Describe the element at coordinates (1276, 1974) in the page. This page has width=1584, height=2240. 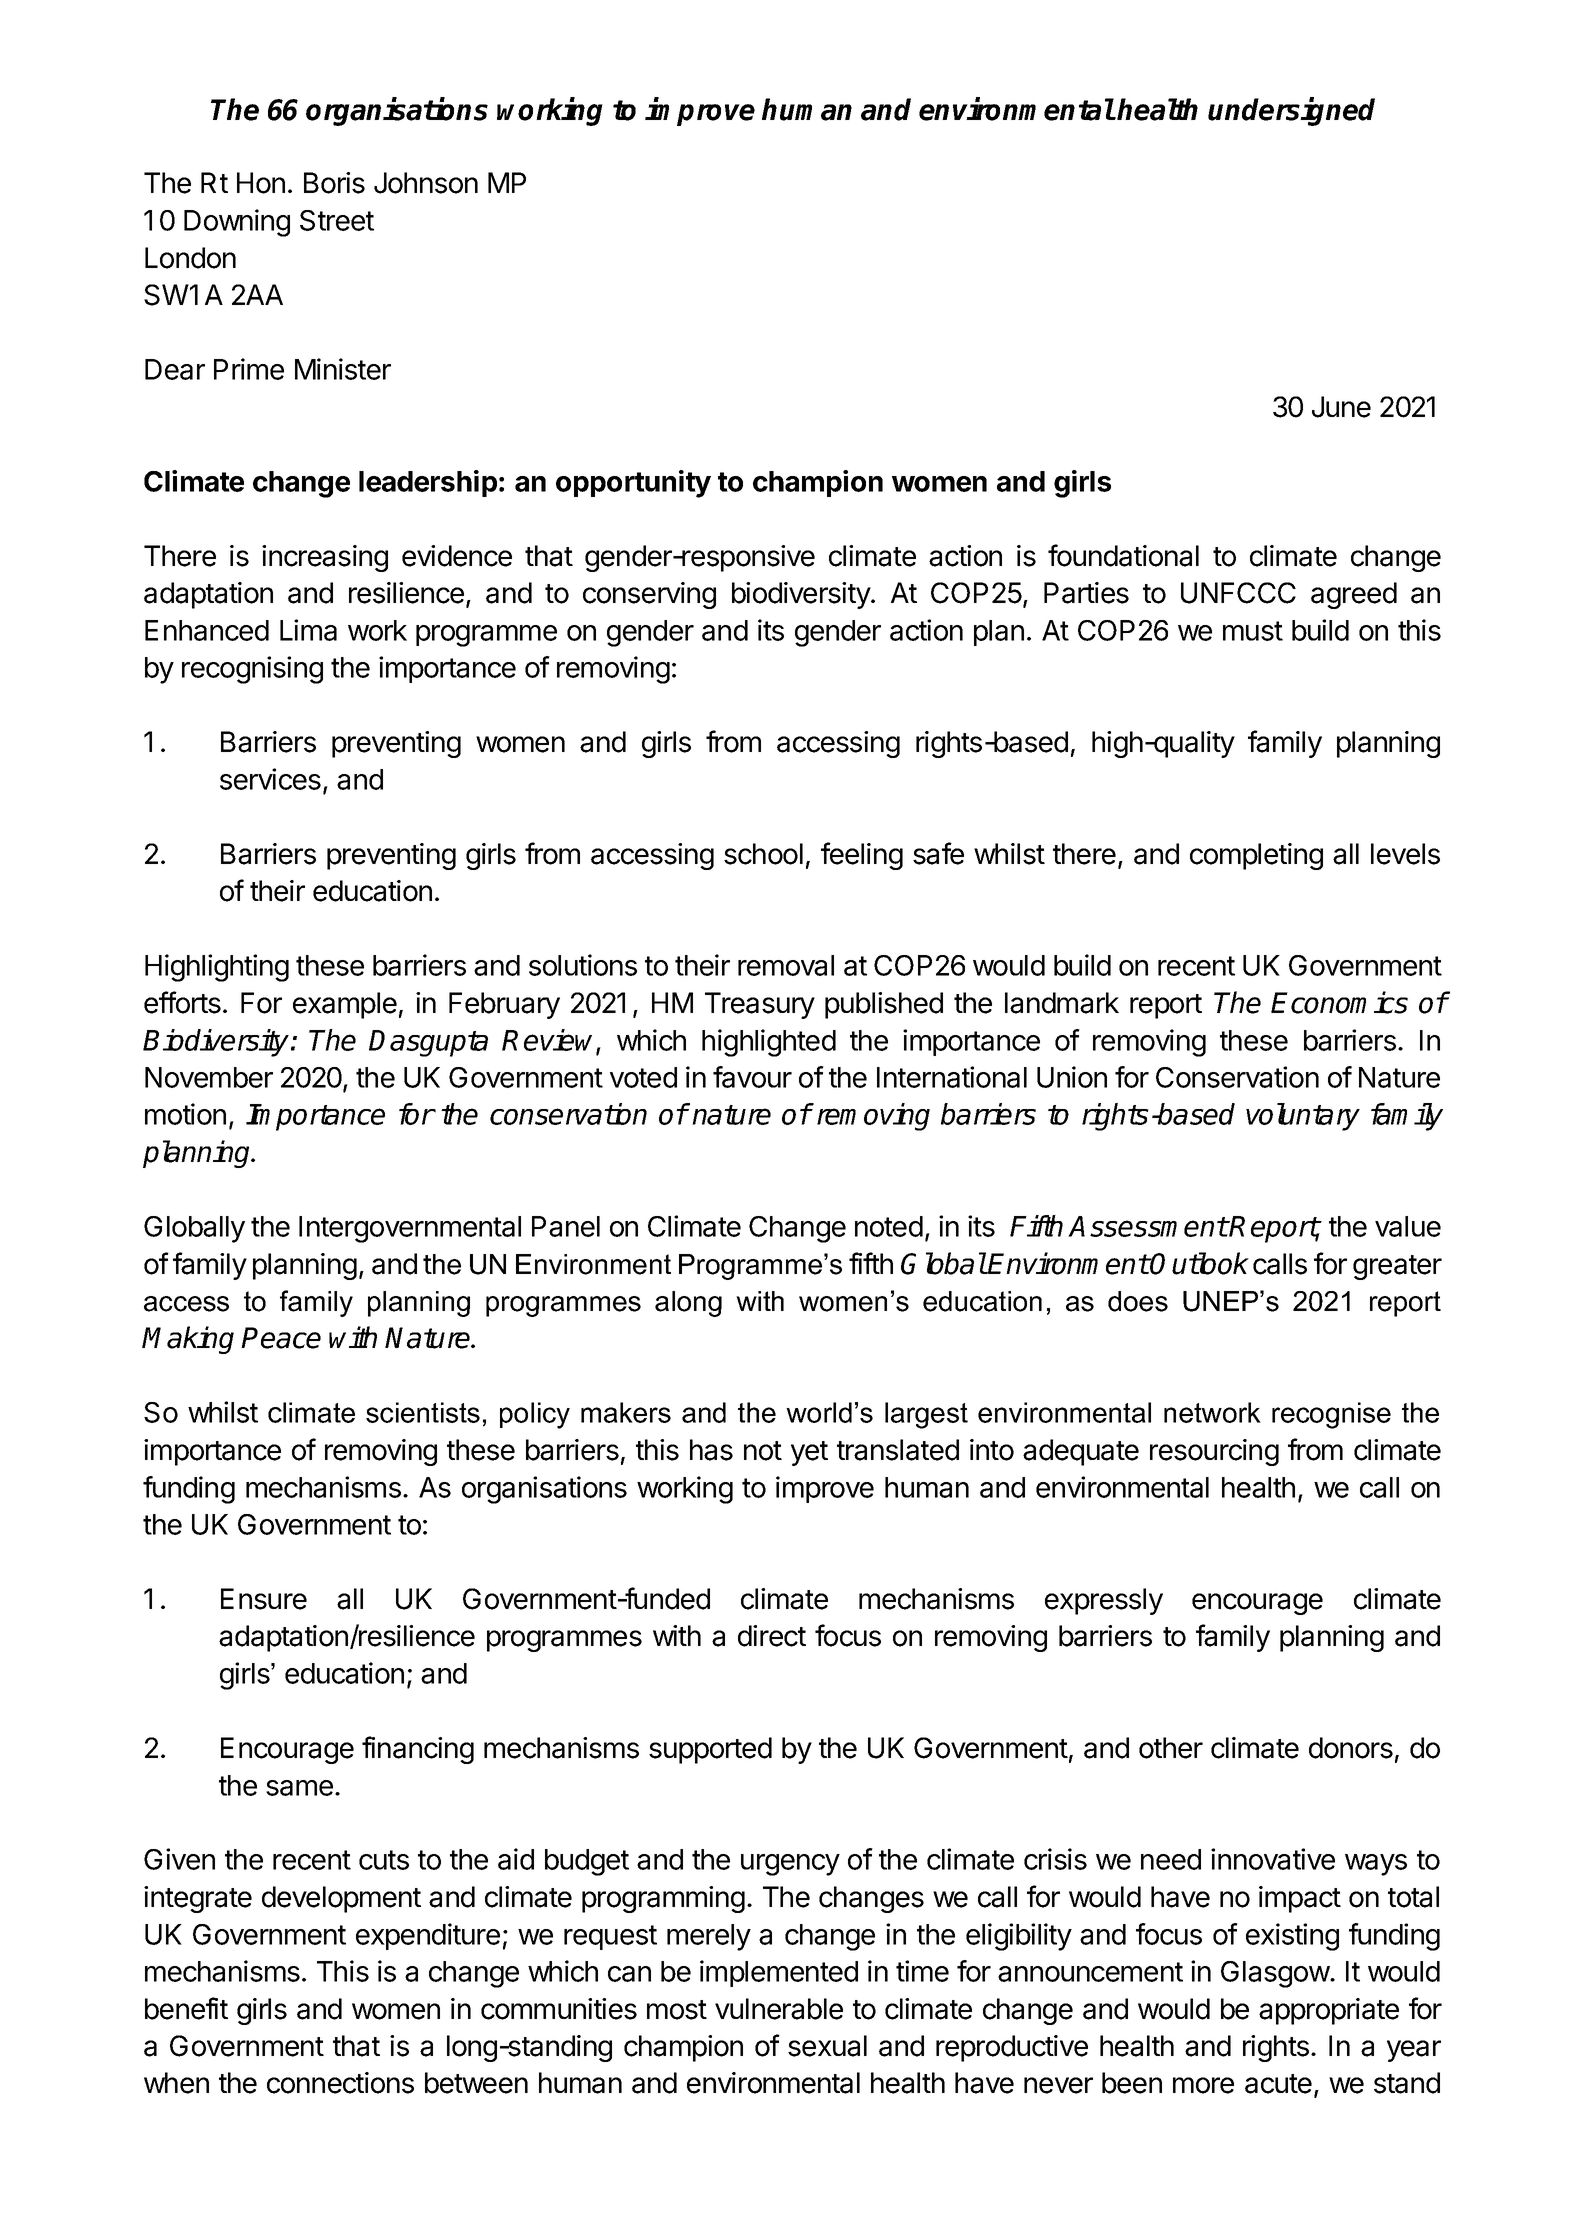
I see `Glasgow` at that location.
